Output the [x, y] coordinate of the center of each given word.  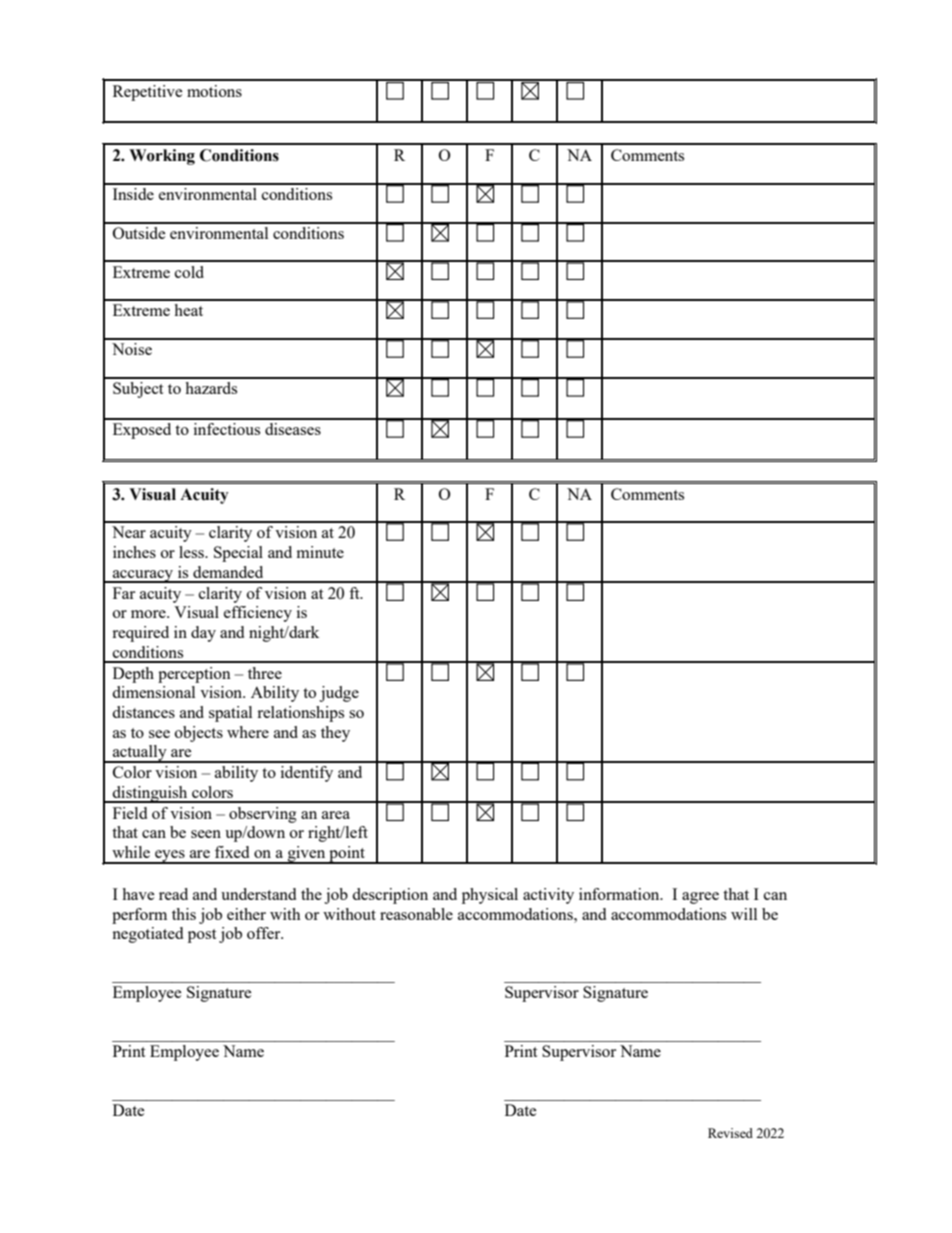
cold [189, 272]
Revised [730, 1133]
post [202, 936]
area [336, 815]
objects [199, 734]
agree [700, 898]
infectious [227, 429]
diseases [293, 429]
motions [214, 91]
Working [162, 157]
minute [320, 552]
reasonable [416, 914]
